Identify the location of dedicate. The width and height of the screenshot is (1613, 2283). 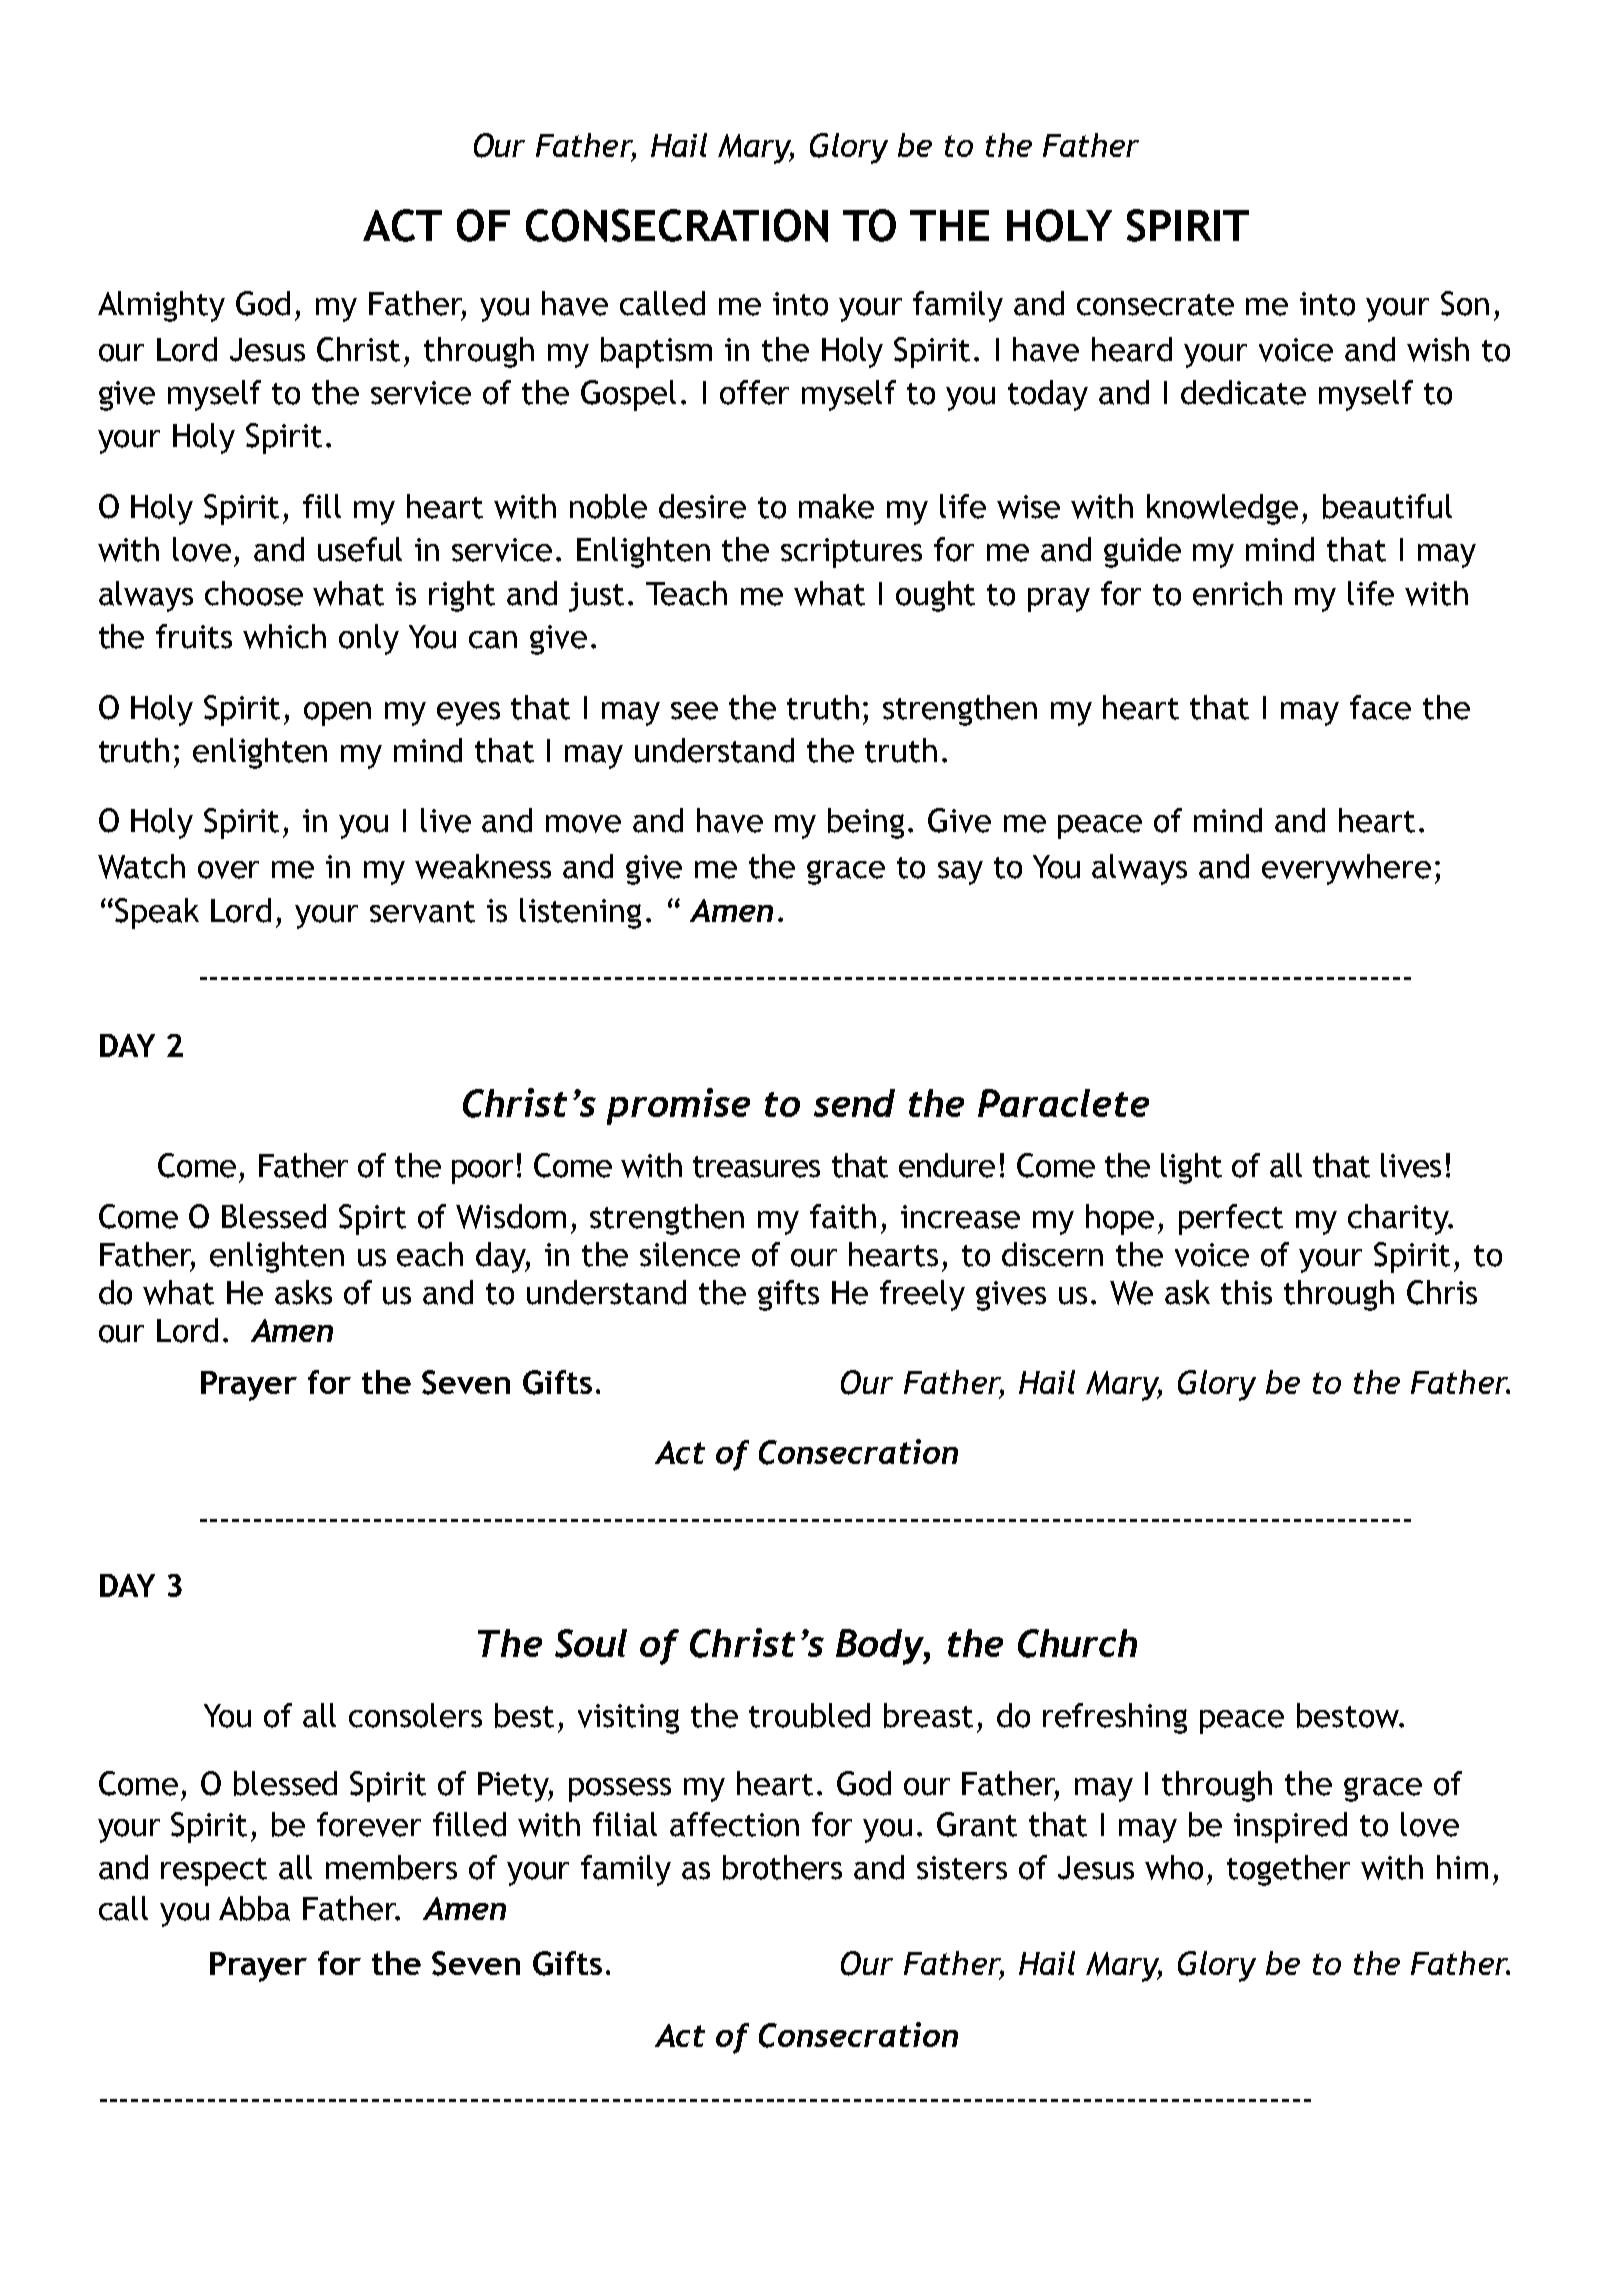
(1243, 392).
